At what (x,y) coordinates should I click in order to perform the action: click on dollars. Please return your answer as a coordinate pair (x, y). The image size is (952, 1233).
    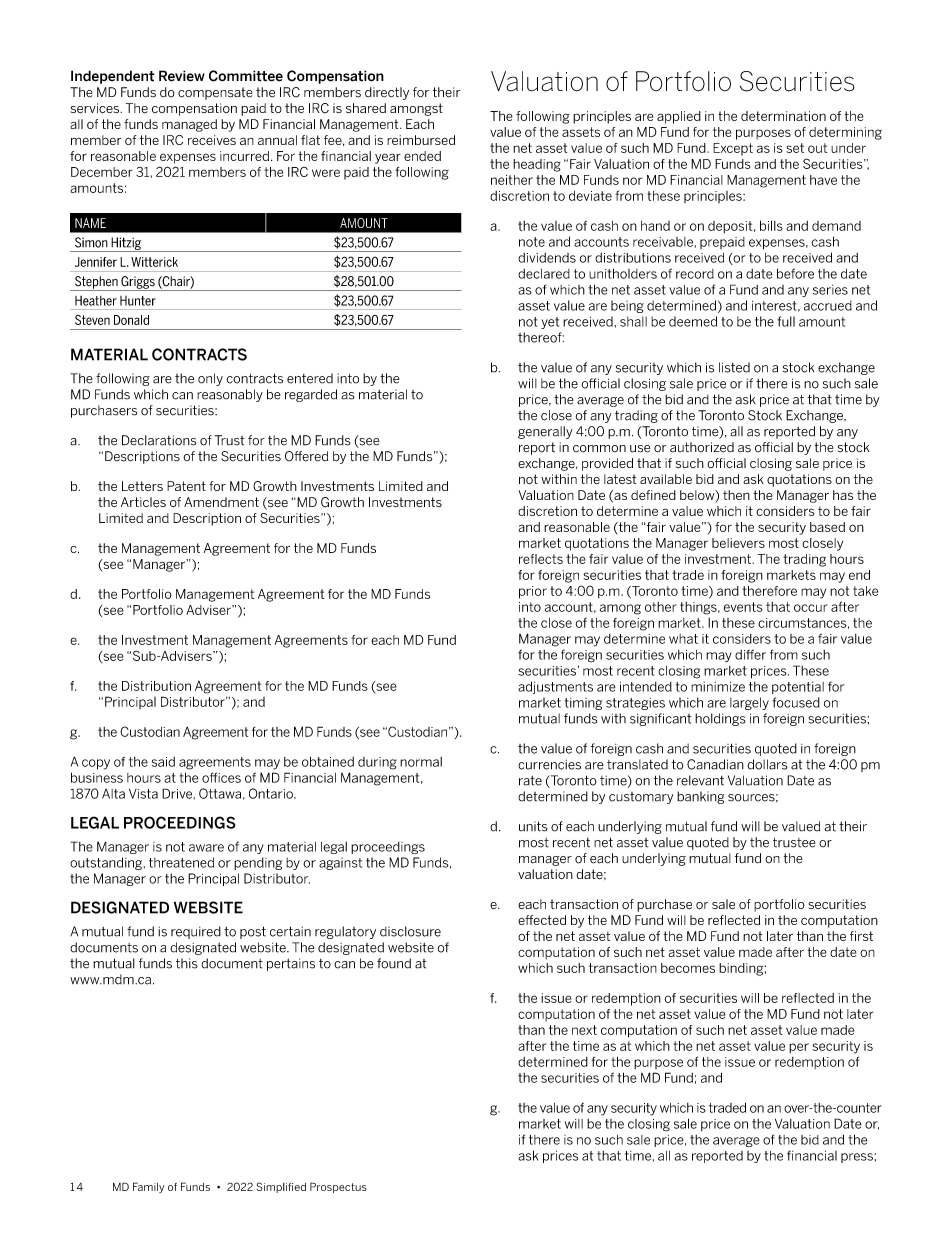
    Looking at the image, I should click on (767, 764).
